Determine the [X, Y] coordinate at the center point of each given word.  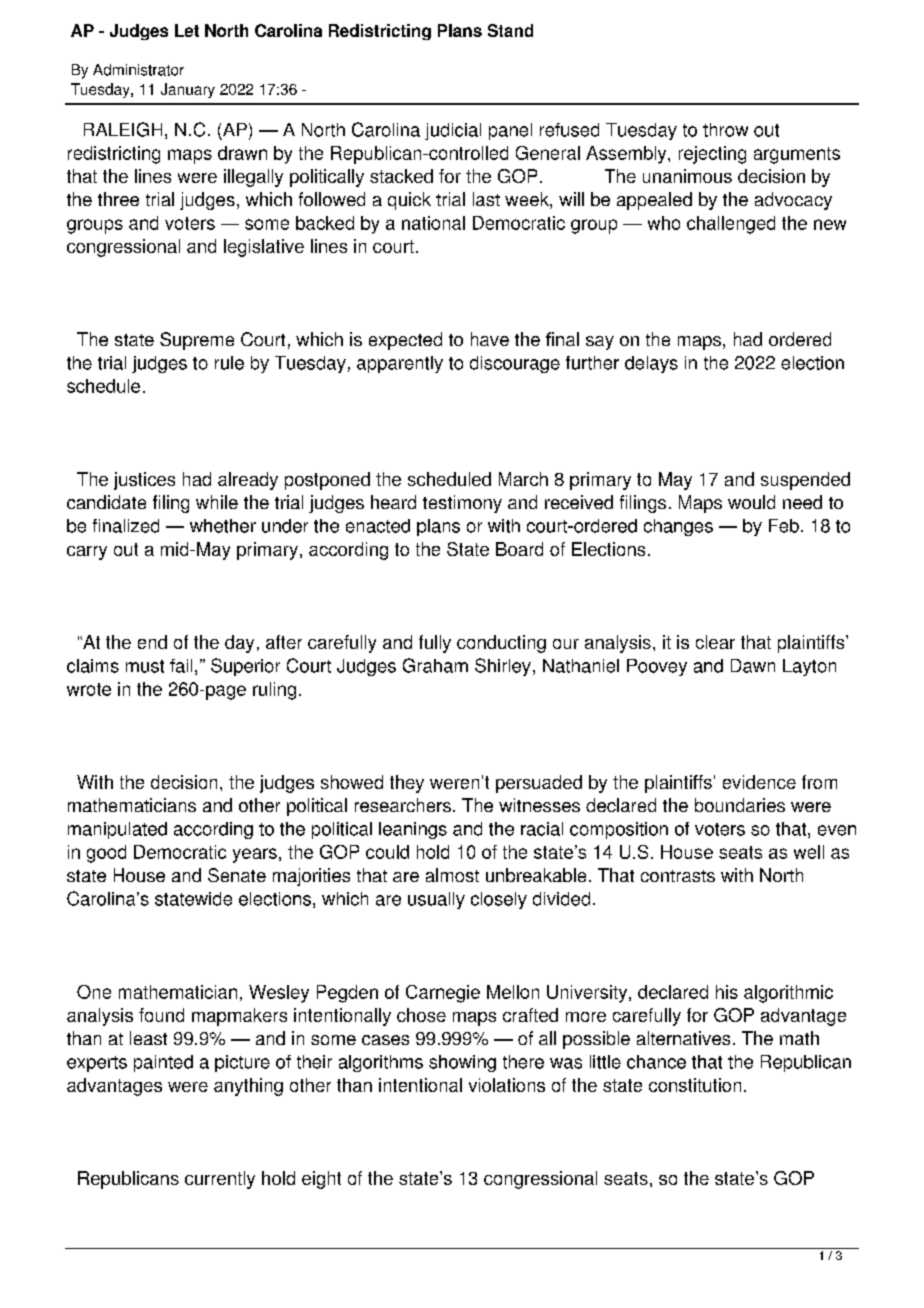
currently [220, 1180]
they [407, 784]
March [523, 479]
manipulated [117, 830]
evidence [759, 782]
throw [725, 130]
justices [144, 481]
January [188, 90]
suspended [805, 481]
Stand [510, 30]
